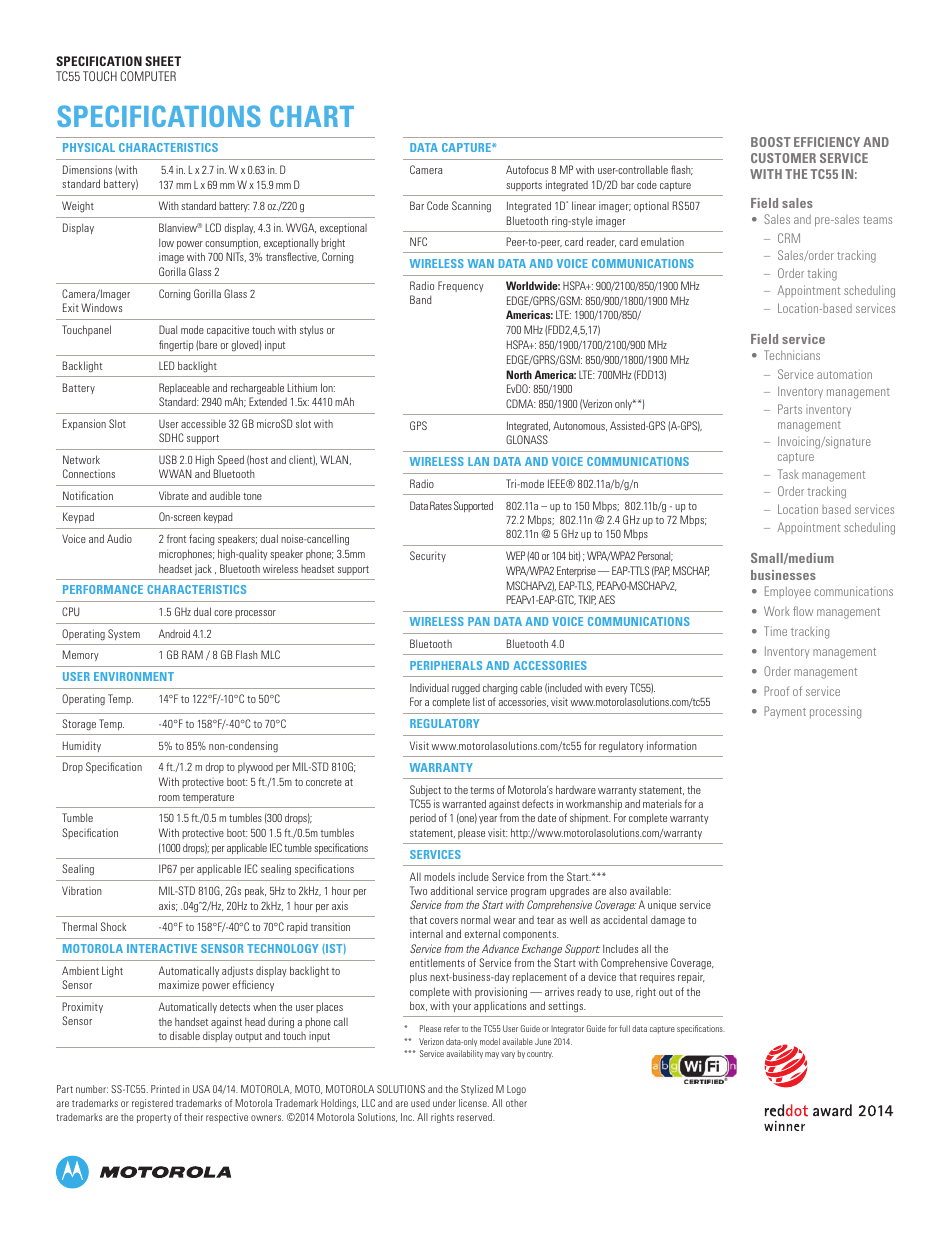 Image resolution: width=952 pixels, height=1233 pixels. I want to click on Employee, so click(788, 592).
